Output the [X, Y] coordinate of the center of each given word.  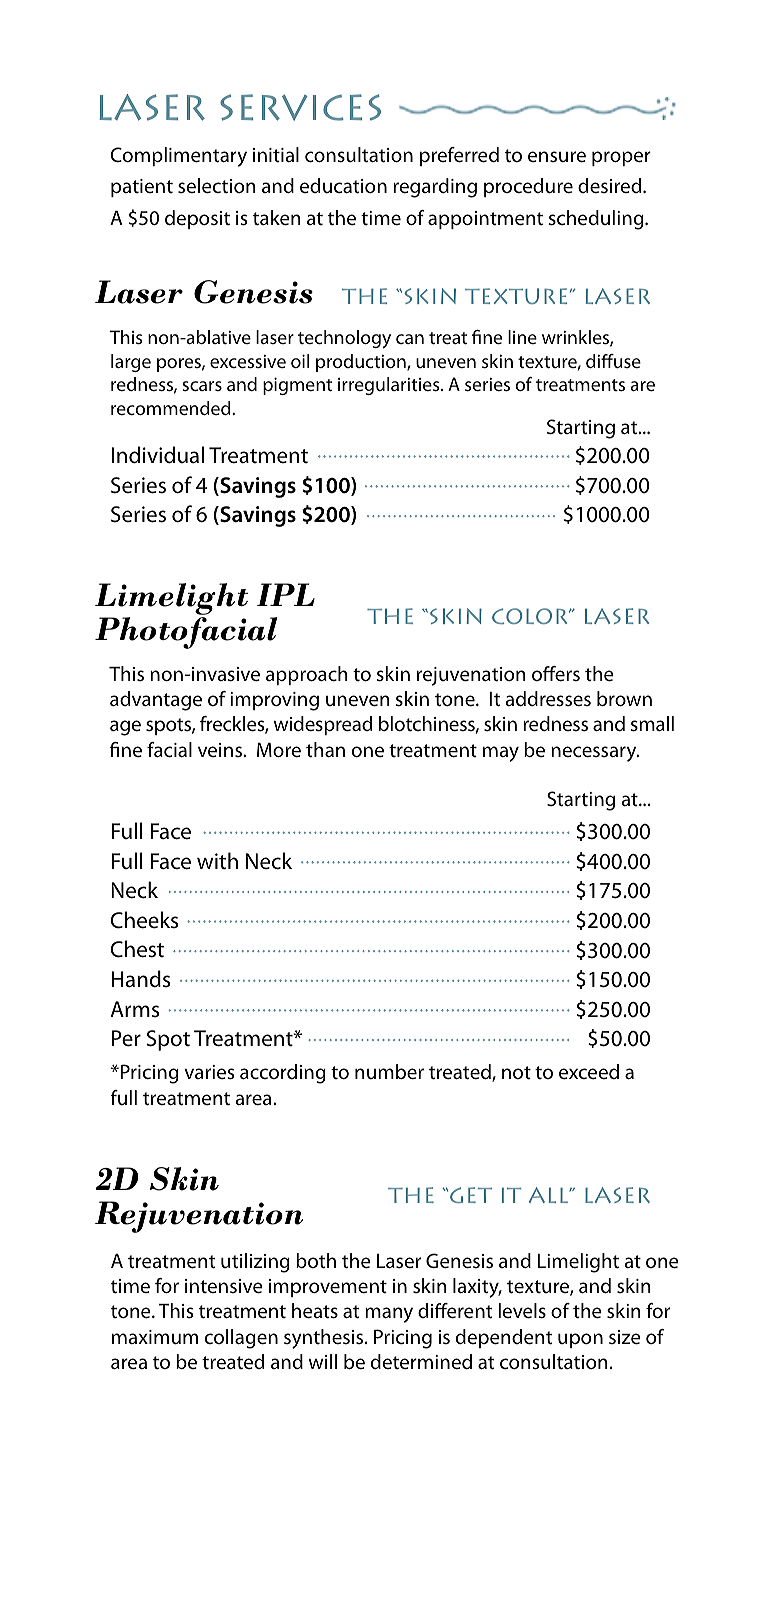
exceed [589, 1071]
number [389, 1072]
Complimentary [178, 157]
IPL [286, 594]
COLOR [531, 616]
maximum [155, 1337]
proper [621, 158]
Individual [157, 455]
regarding [435, 188]
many [389, 1315]
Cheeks [144, 920]
